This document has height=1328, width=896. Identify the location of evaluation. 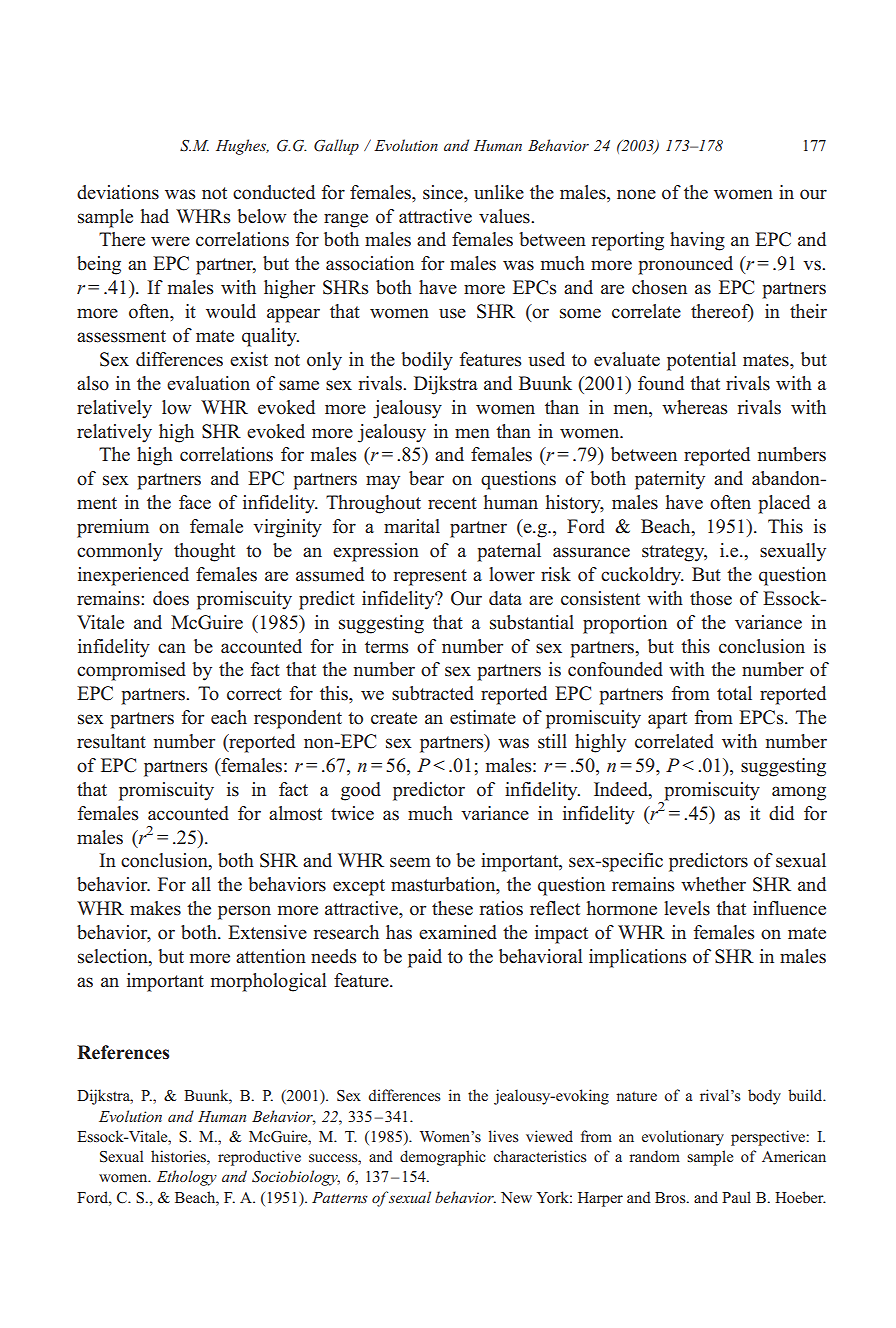
(208, 383).
